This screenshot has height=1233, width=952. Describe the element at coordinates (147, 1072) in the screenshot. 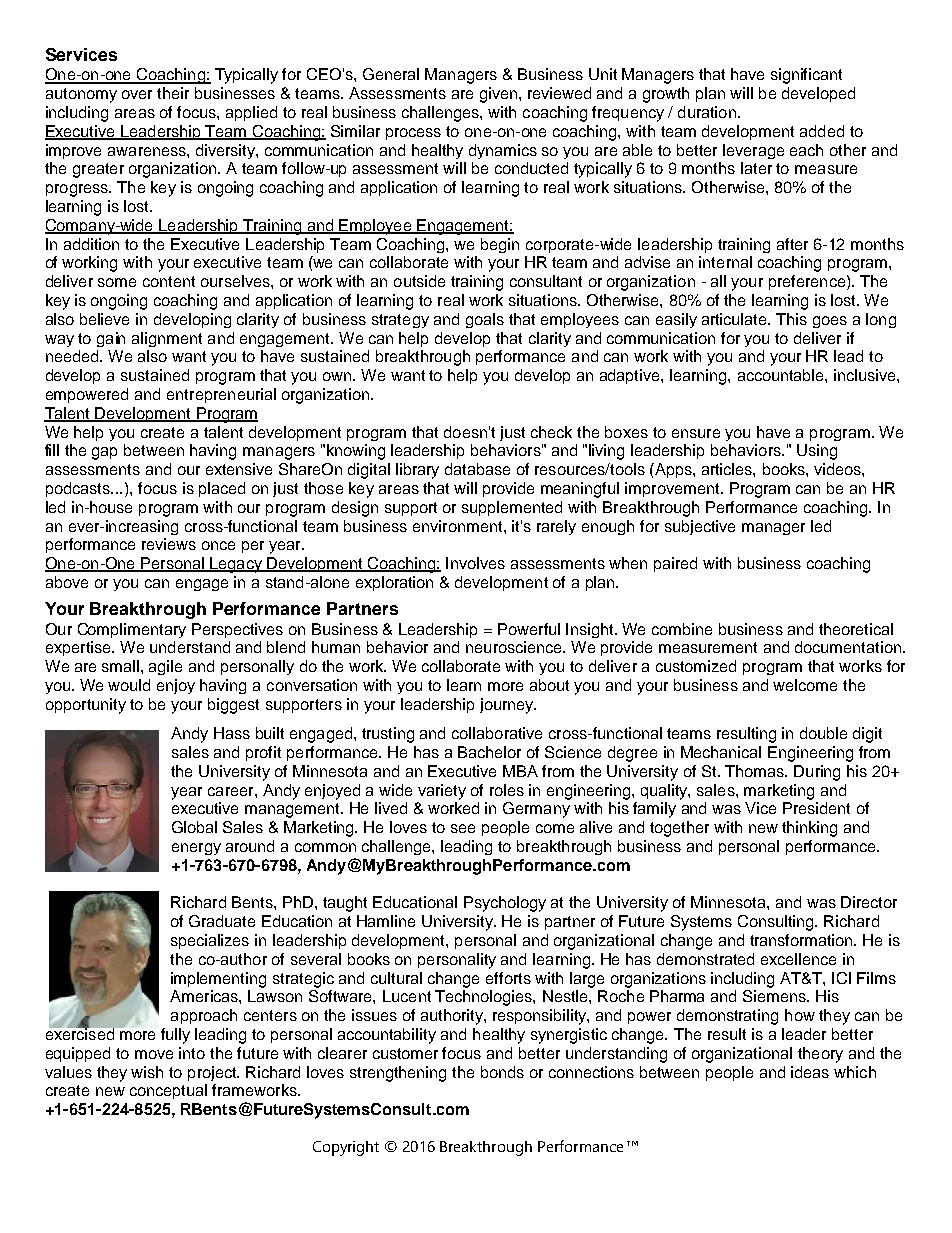

I see `wish` at that location.
